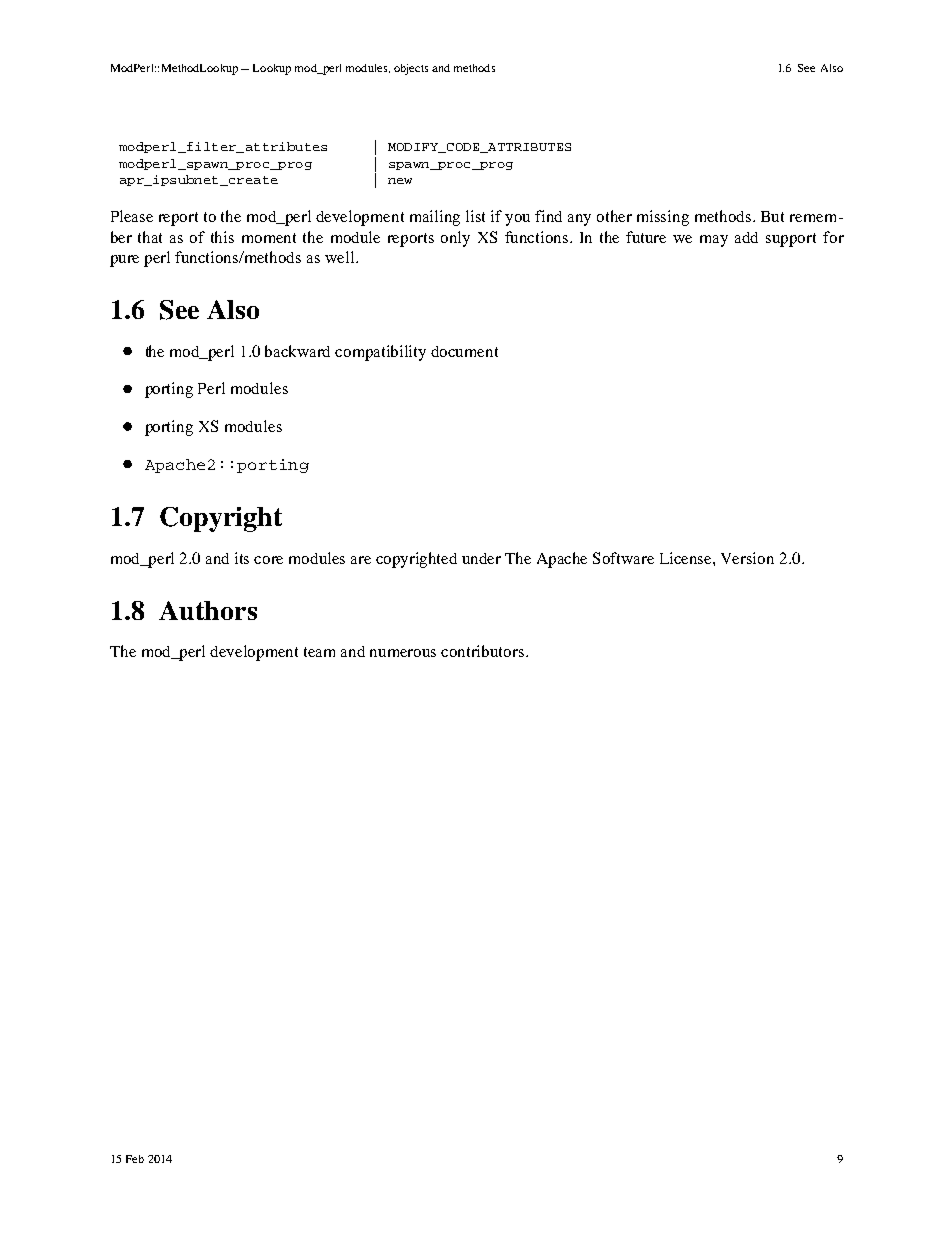 The height and width of the screenshot is (1233, 952). I want to click on Please, so click(132, 216).
